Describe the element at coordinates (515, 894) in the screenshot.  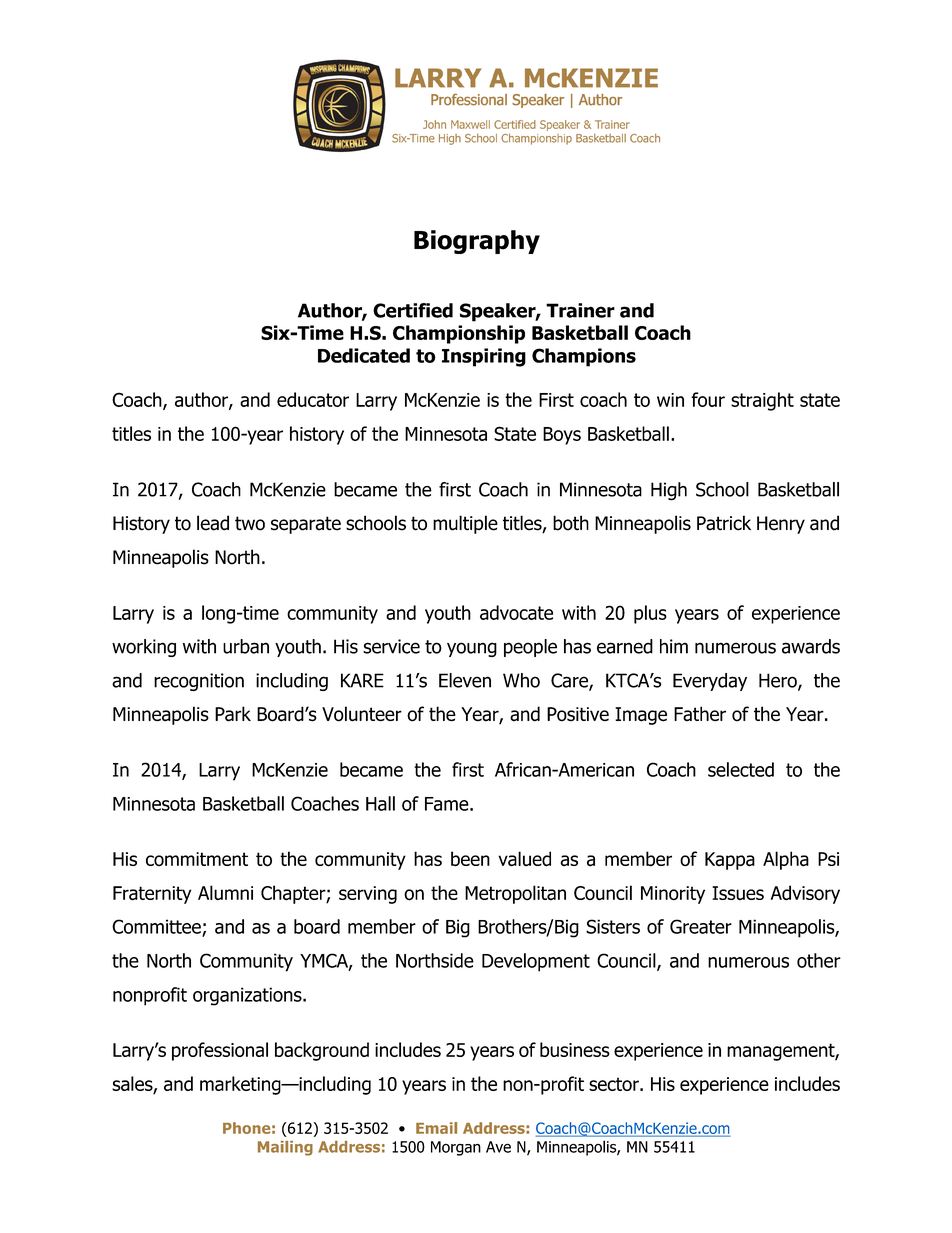
I see `Metropolitan` at that location.
